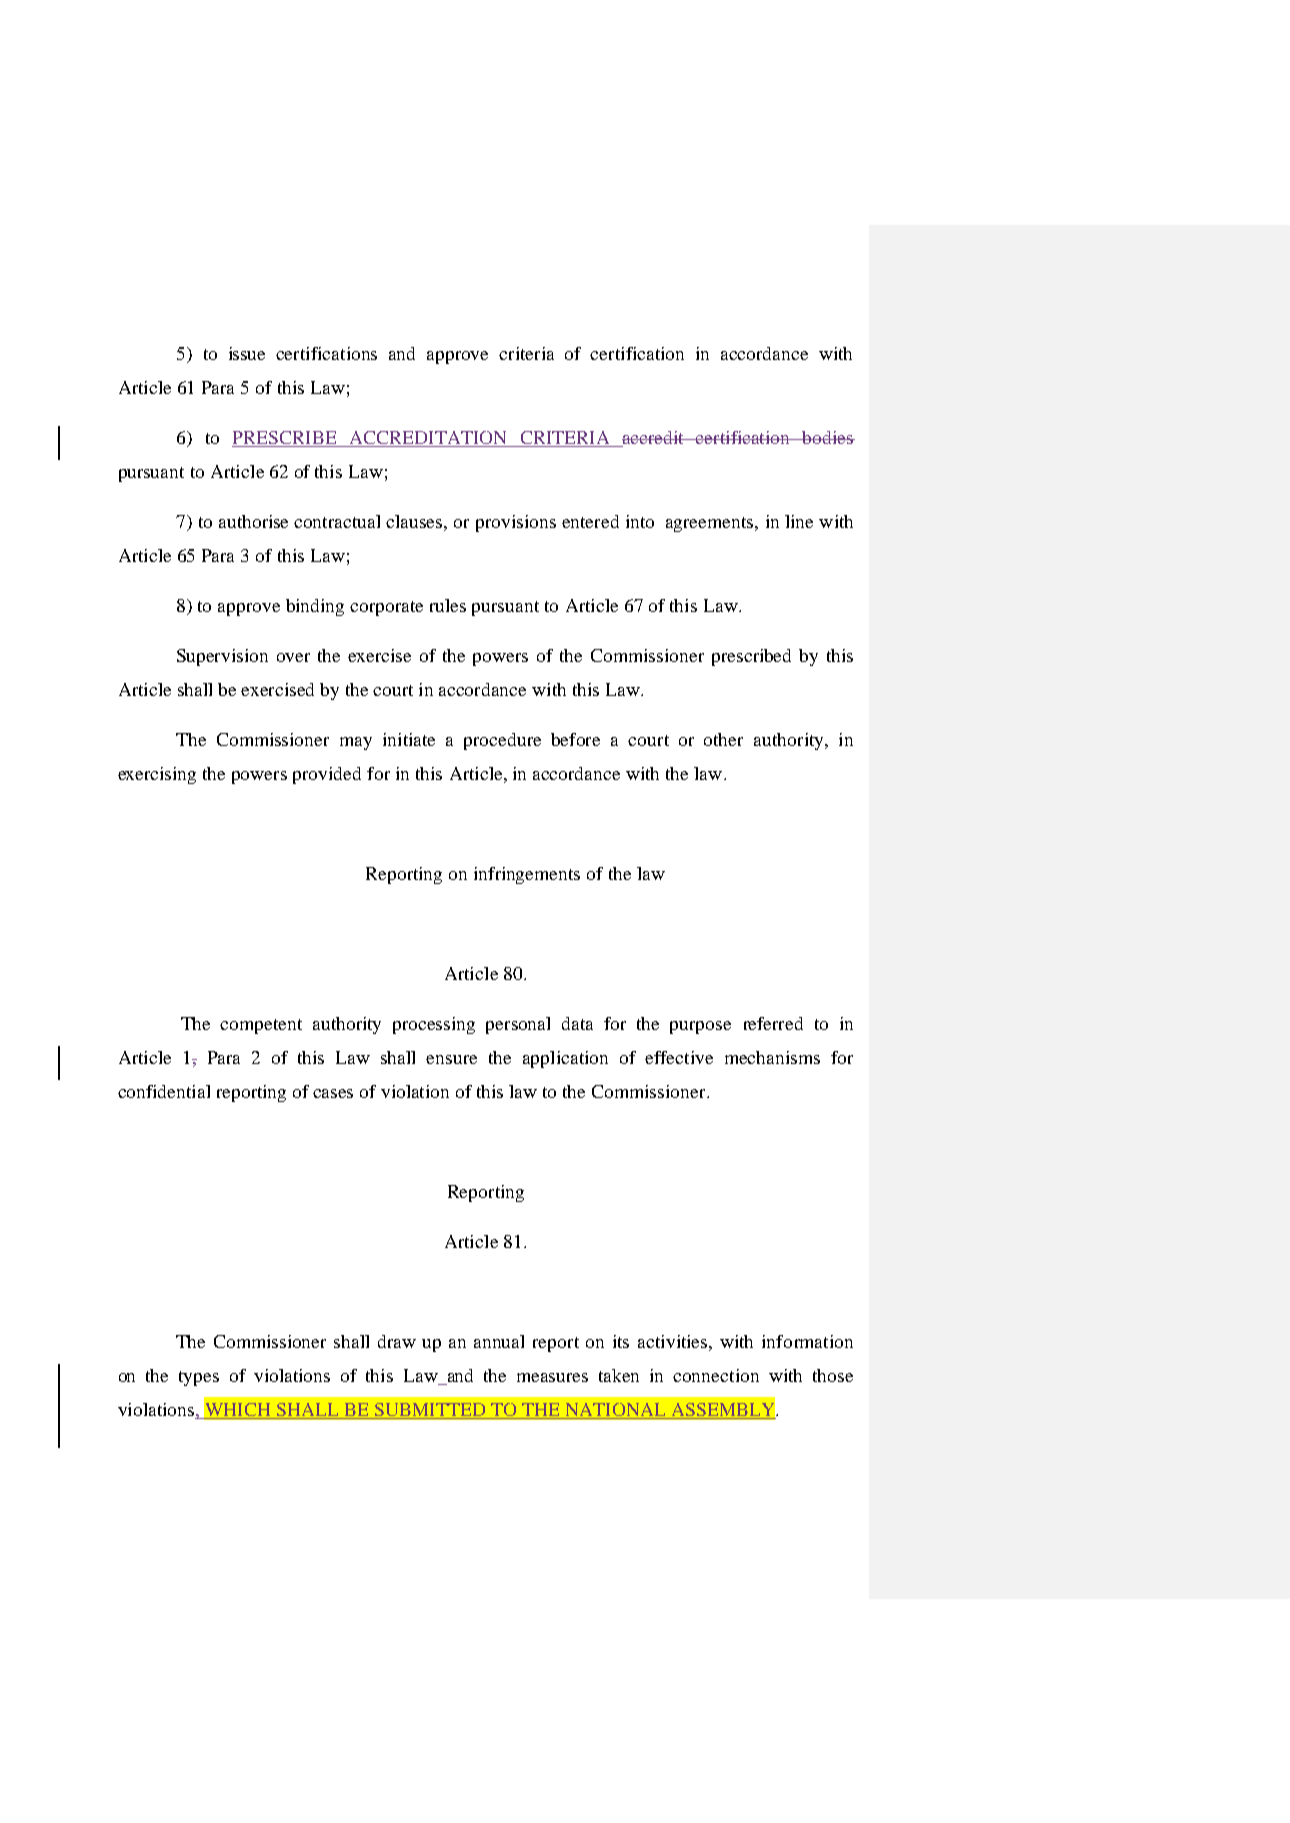 Image resolution: width=1290 pixels, height=1823 pixels. What do you see at coordinates (772, 1057) in the screenshot?
I see `mechanisms` at bounding box center [772, 1057].
